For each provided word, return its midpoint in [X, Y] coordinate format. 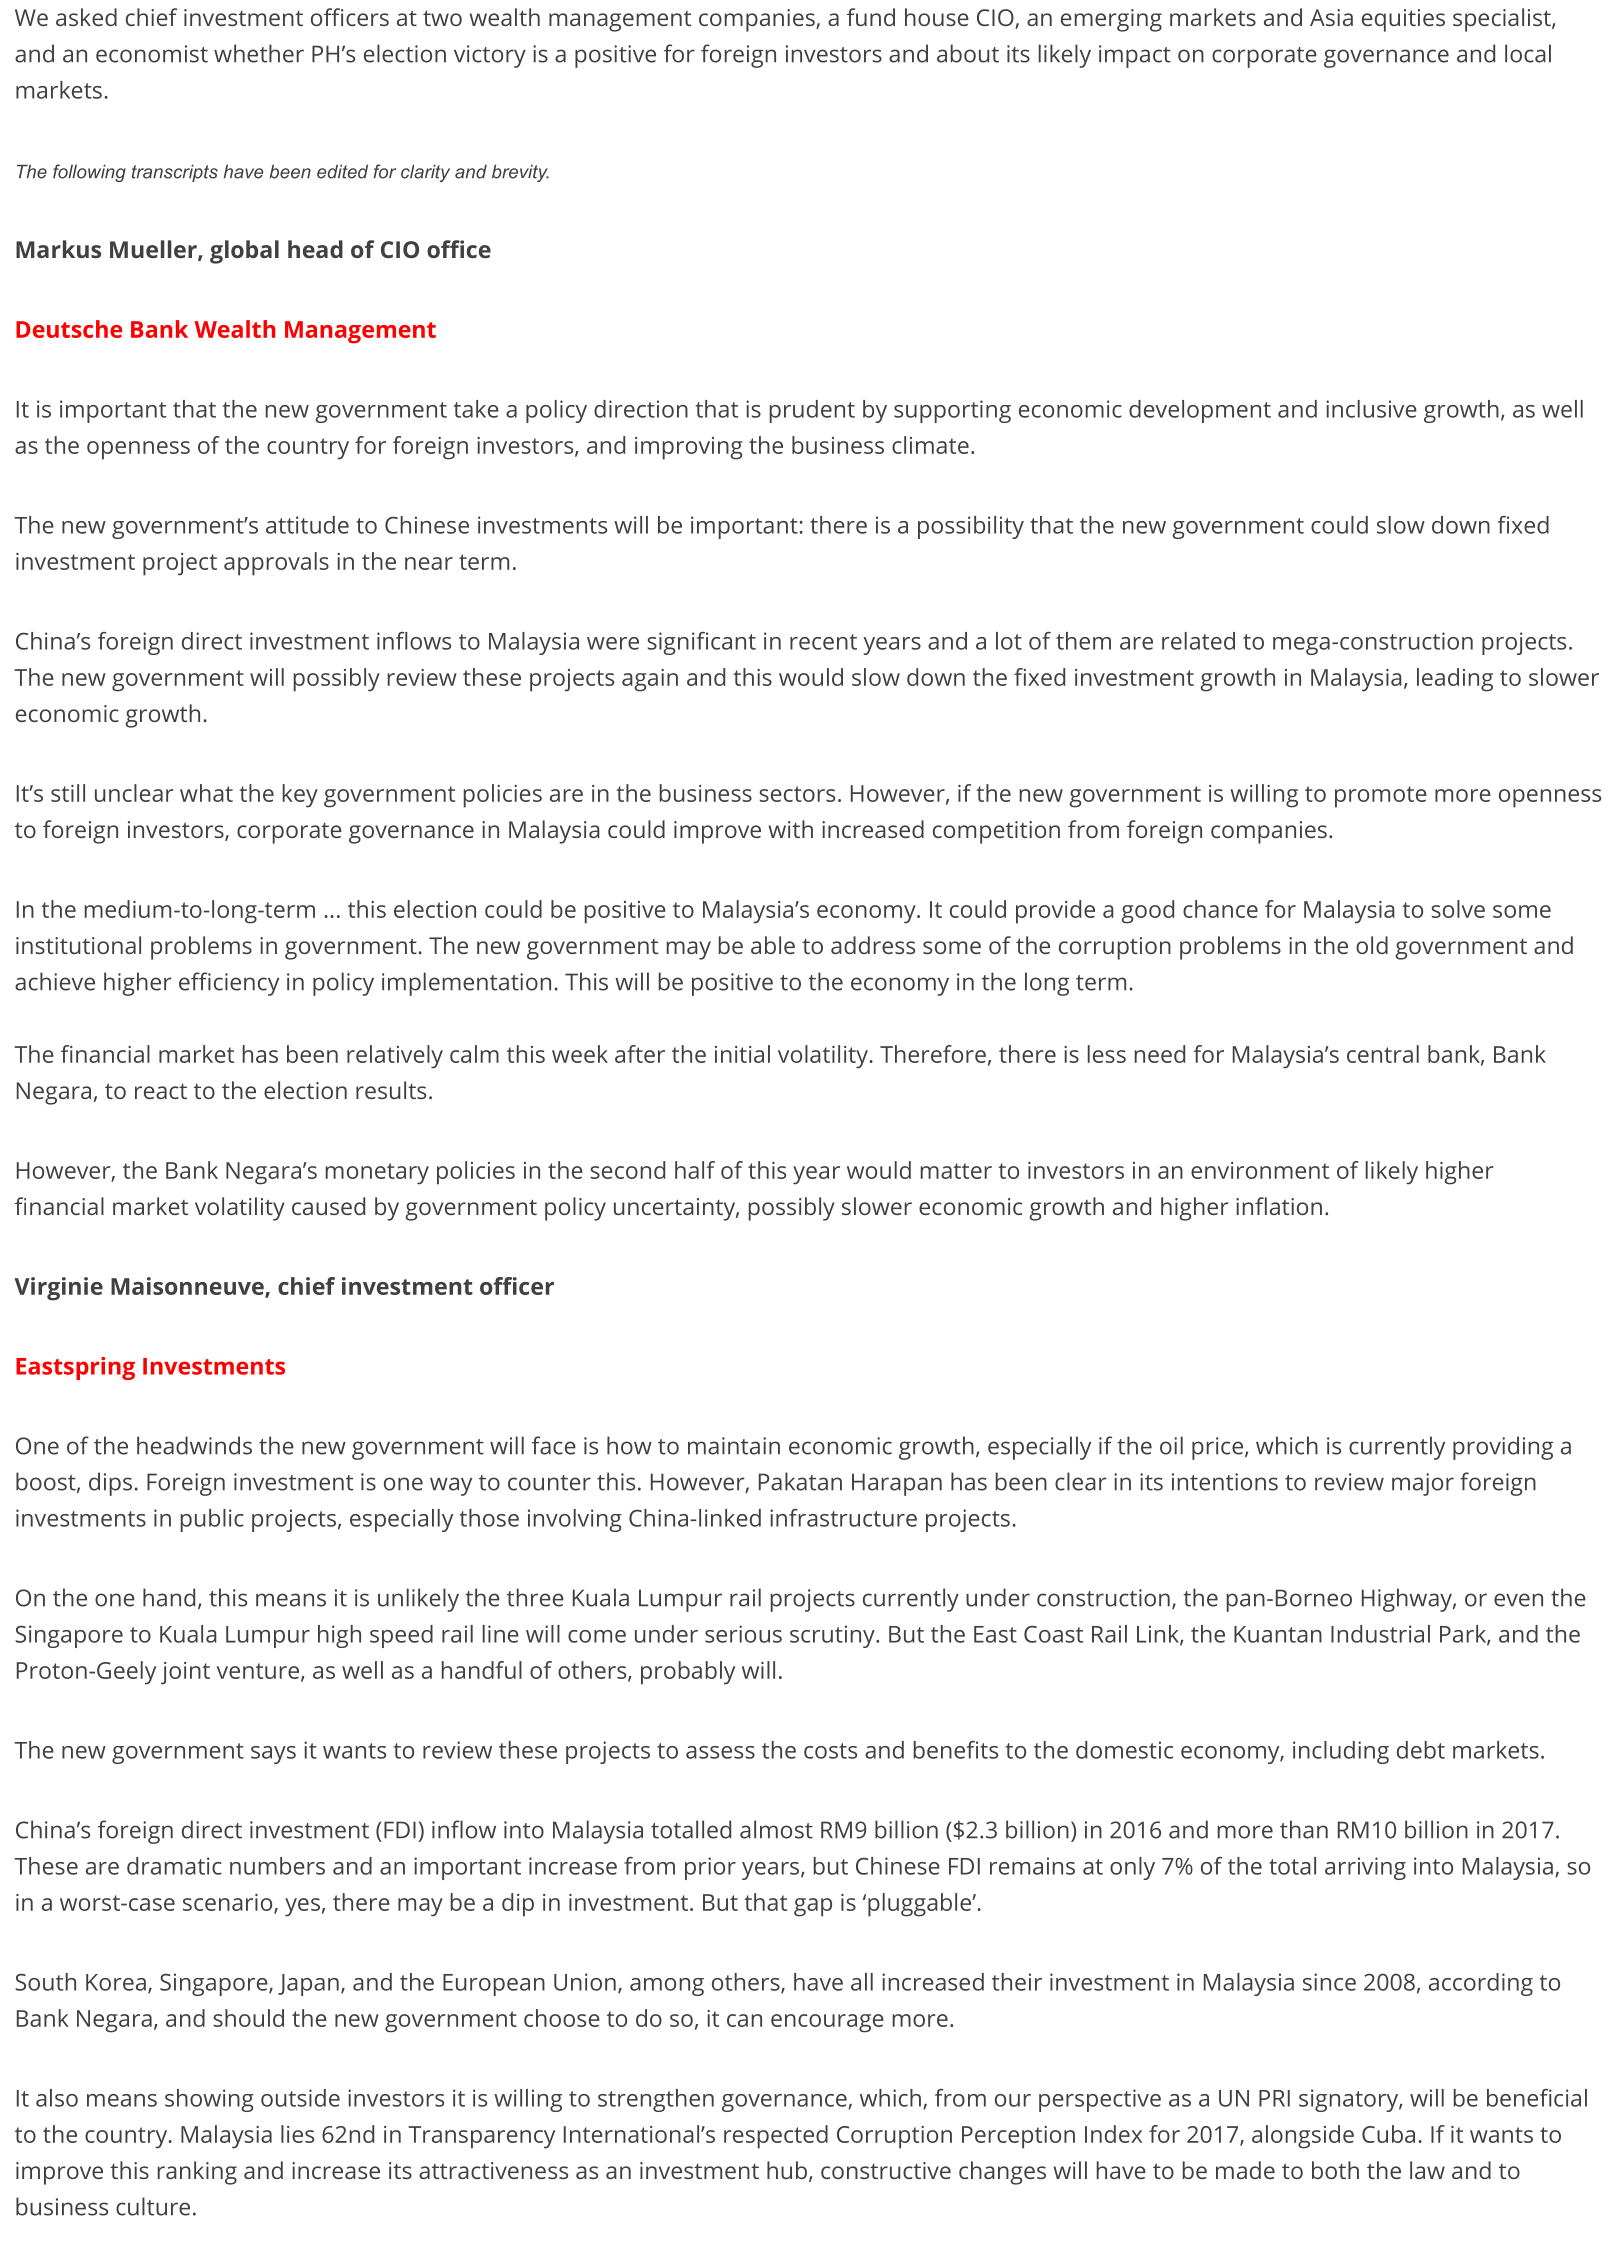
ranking [197, 2173]
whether [259, 53]
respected [776, 2137]
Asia [1331, 17]
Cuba [1388, 2134]
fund [871, 17]
